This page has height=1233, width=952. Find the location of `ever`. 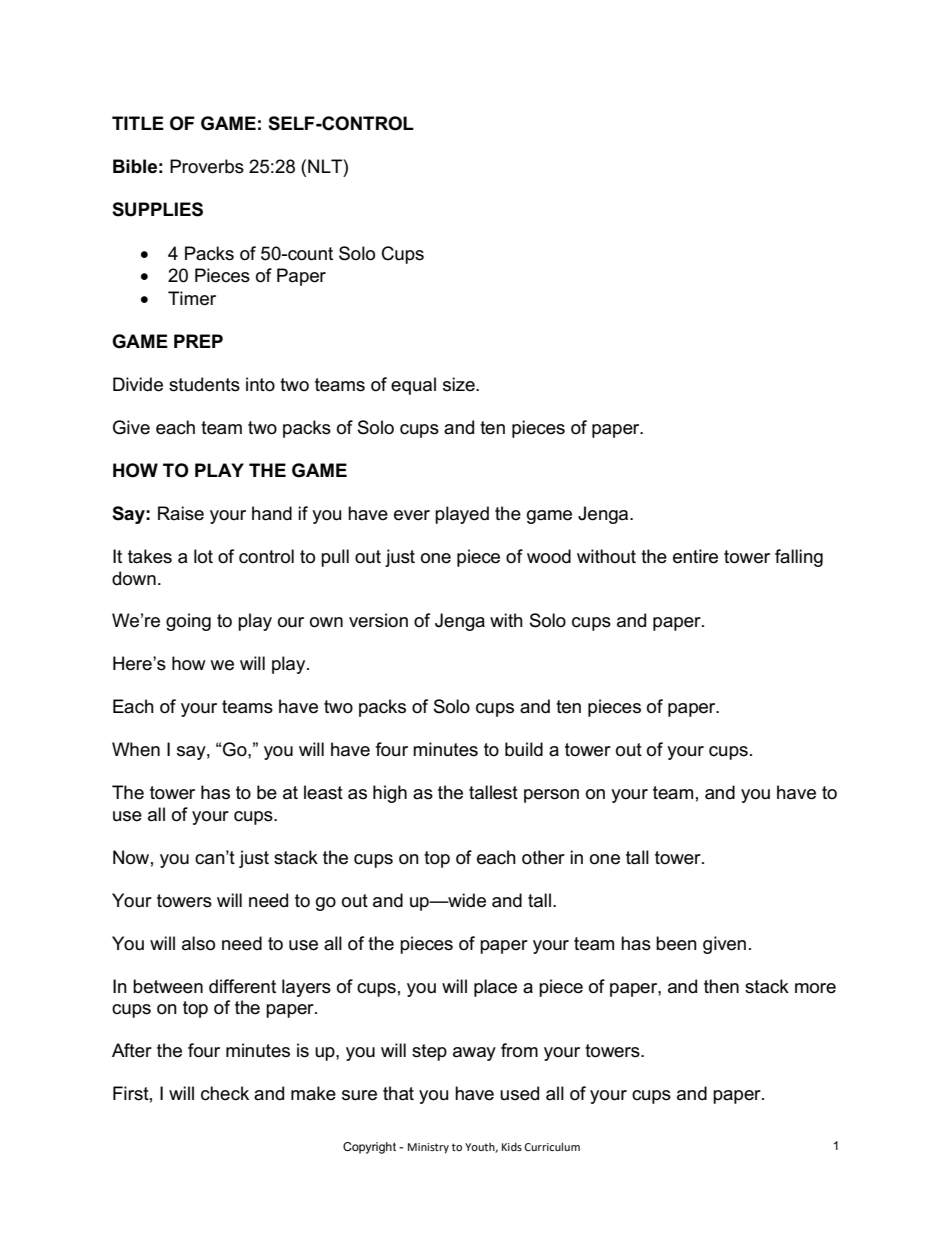

ever is located at coordinates (412, 515).
